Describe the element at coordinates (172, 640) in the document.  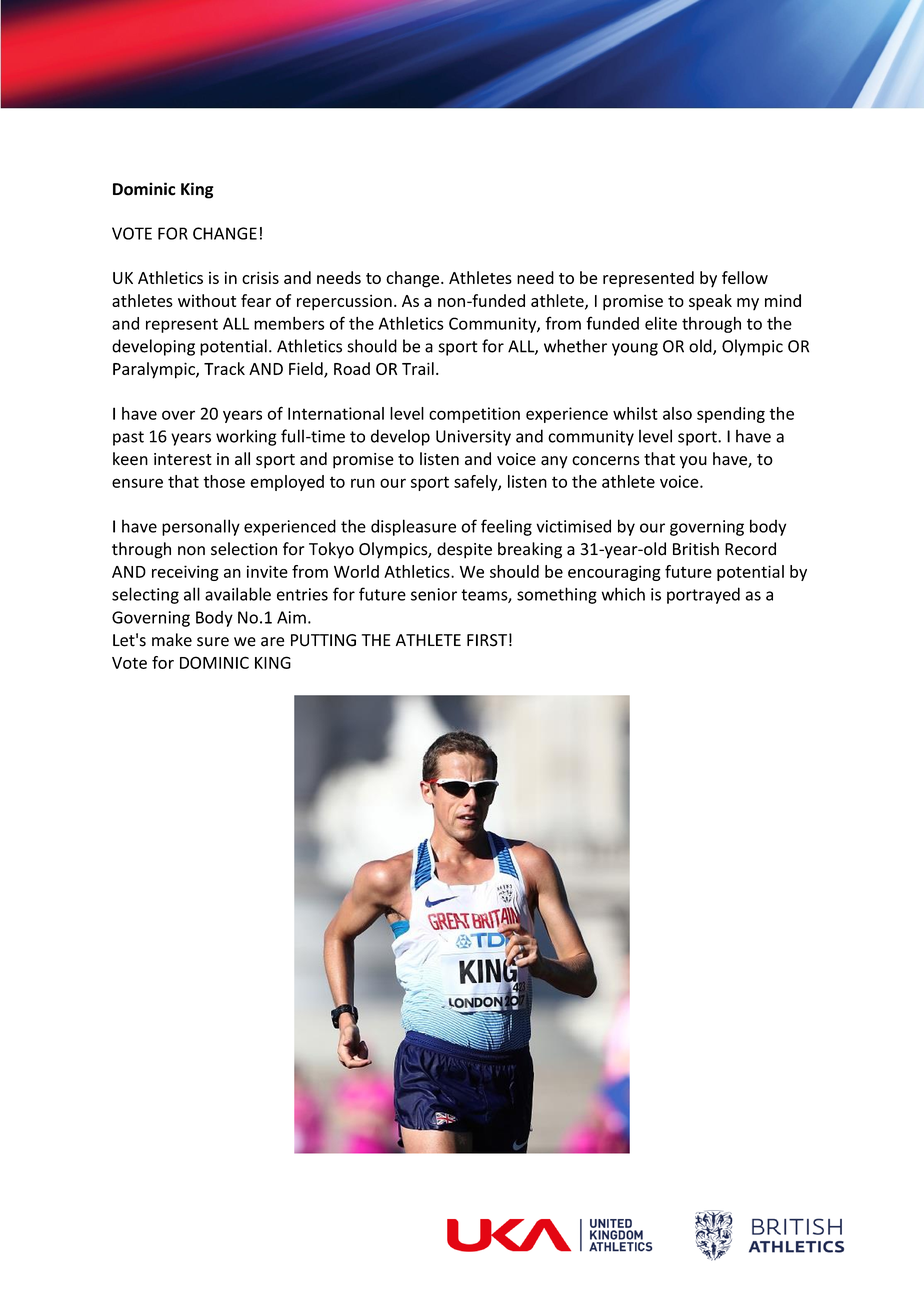
I see `make` at that location.
